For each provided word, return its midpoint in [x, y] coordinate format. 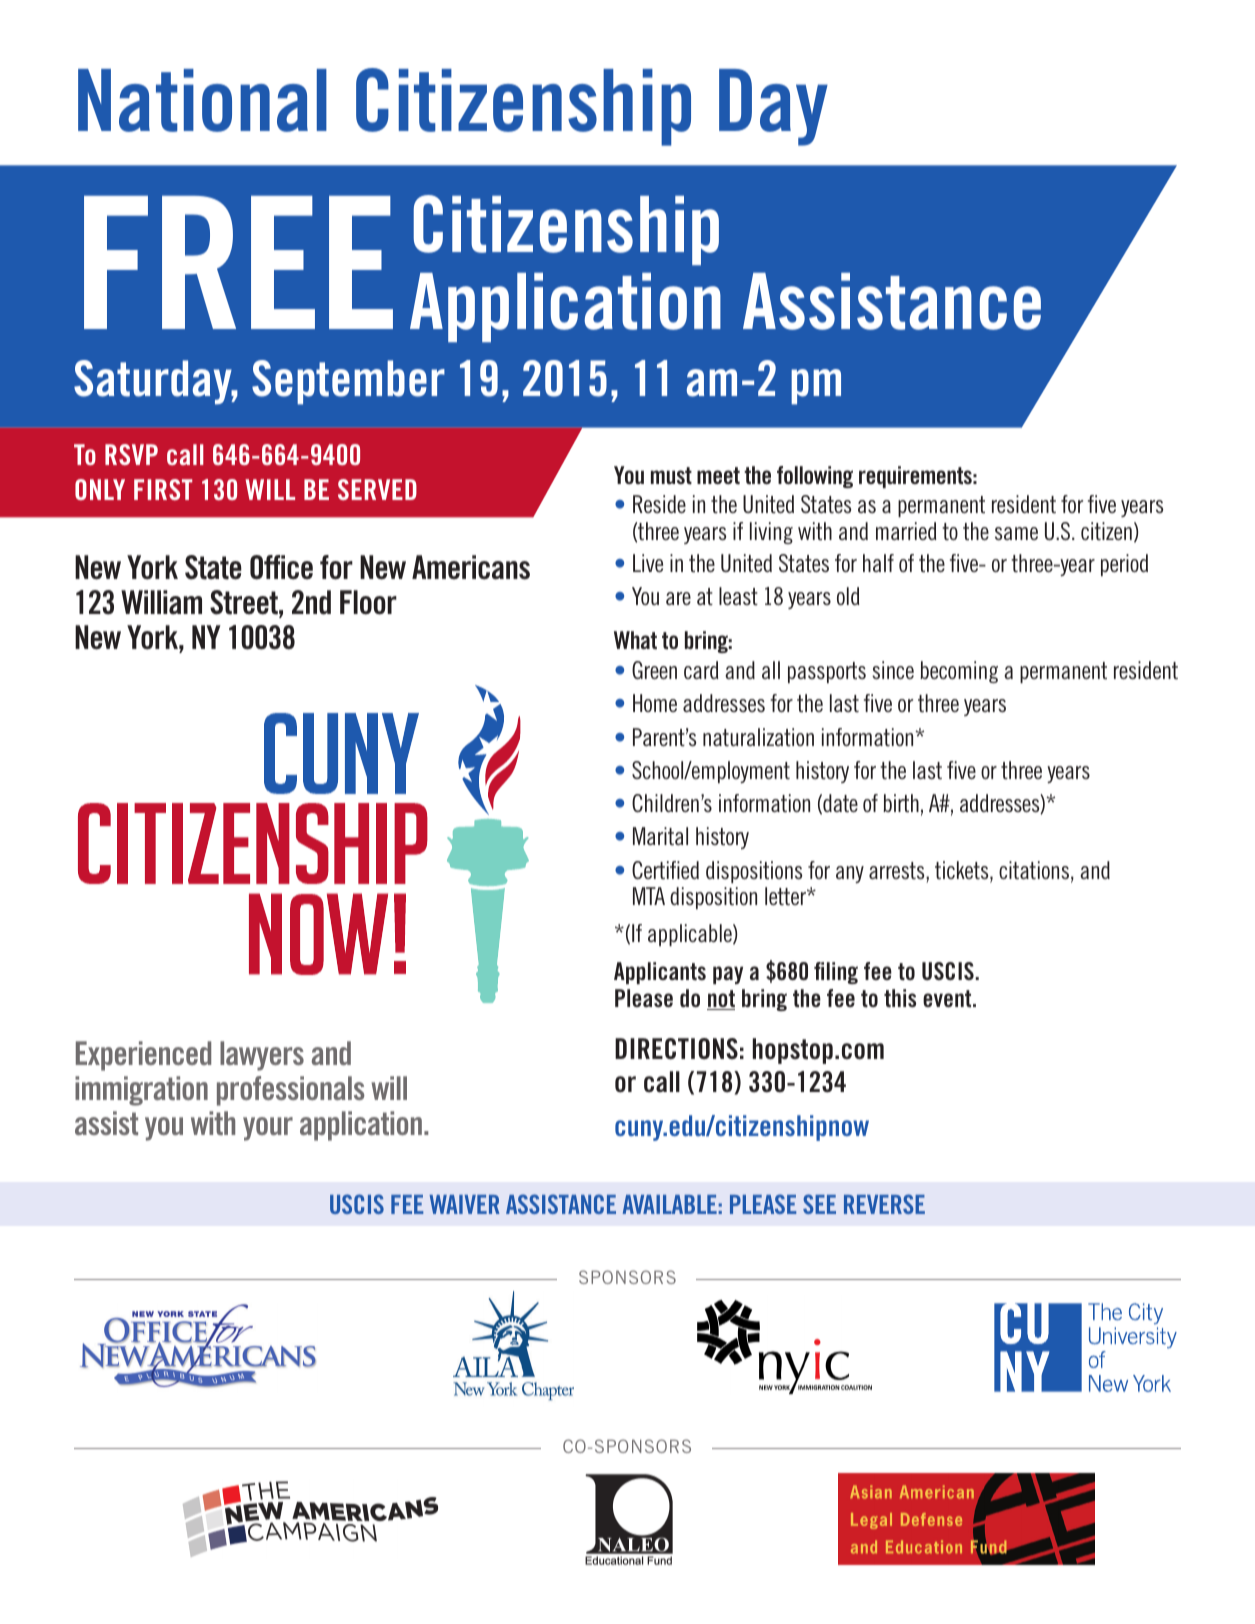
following [815, 477]
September [348, 382]
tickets [963, 871]
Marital [660, 836]
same [1016, 533]
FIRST [163, 489]
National [202, 100]
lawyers [262, 1056]
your [268, 1129]
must [671, 476]
